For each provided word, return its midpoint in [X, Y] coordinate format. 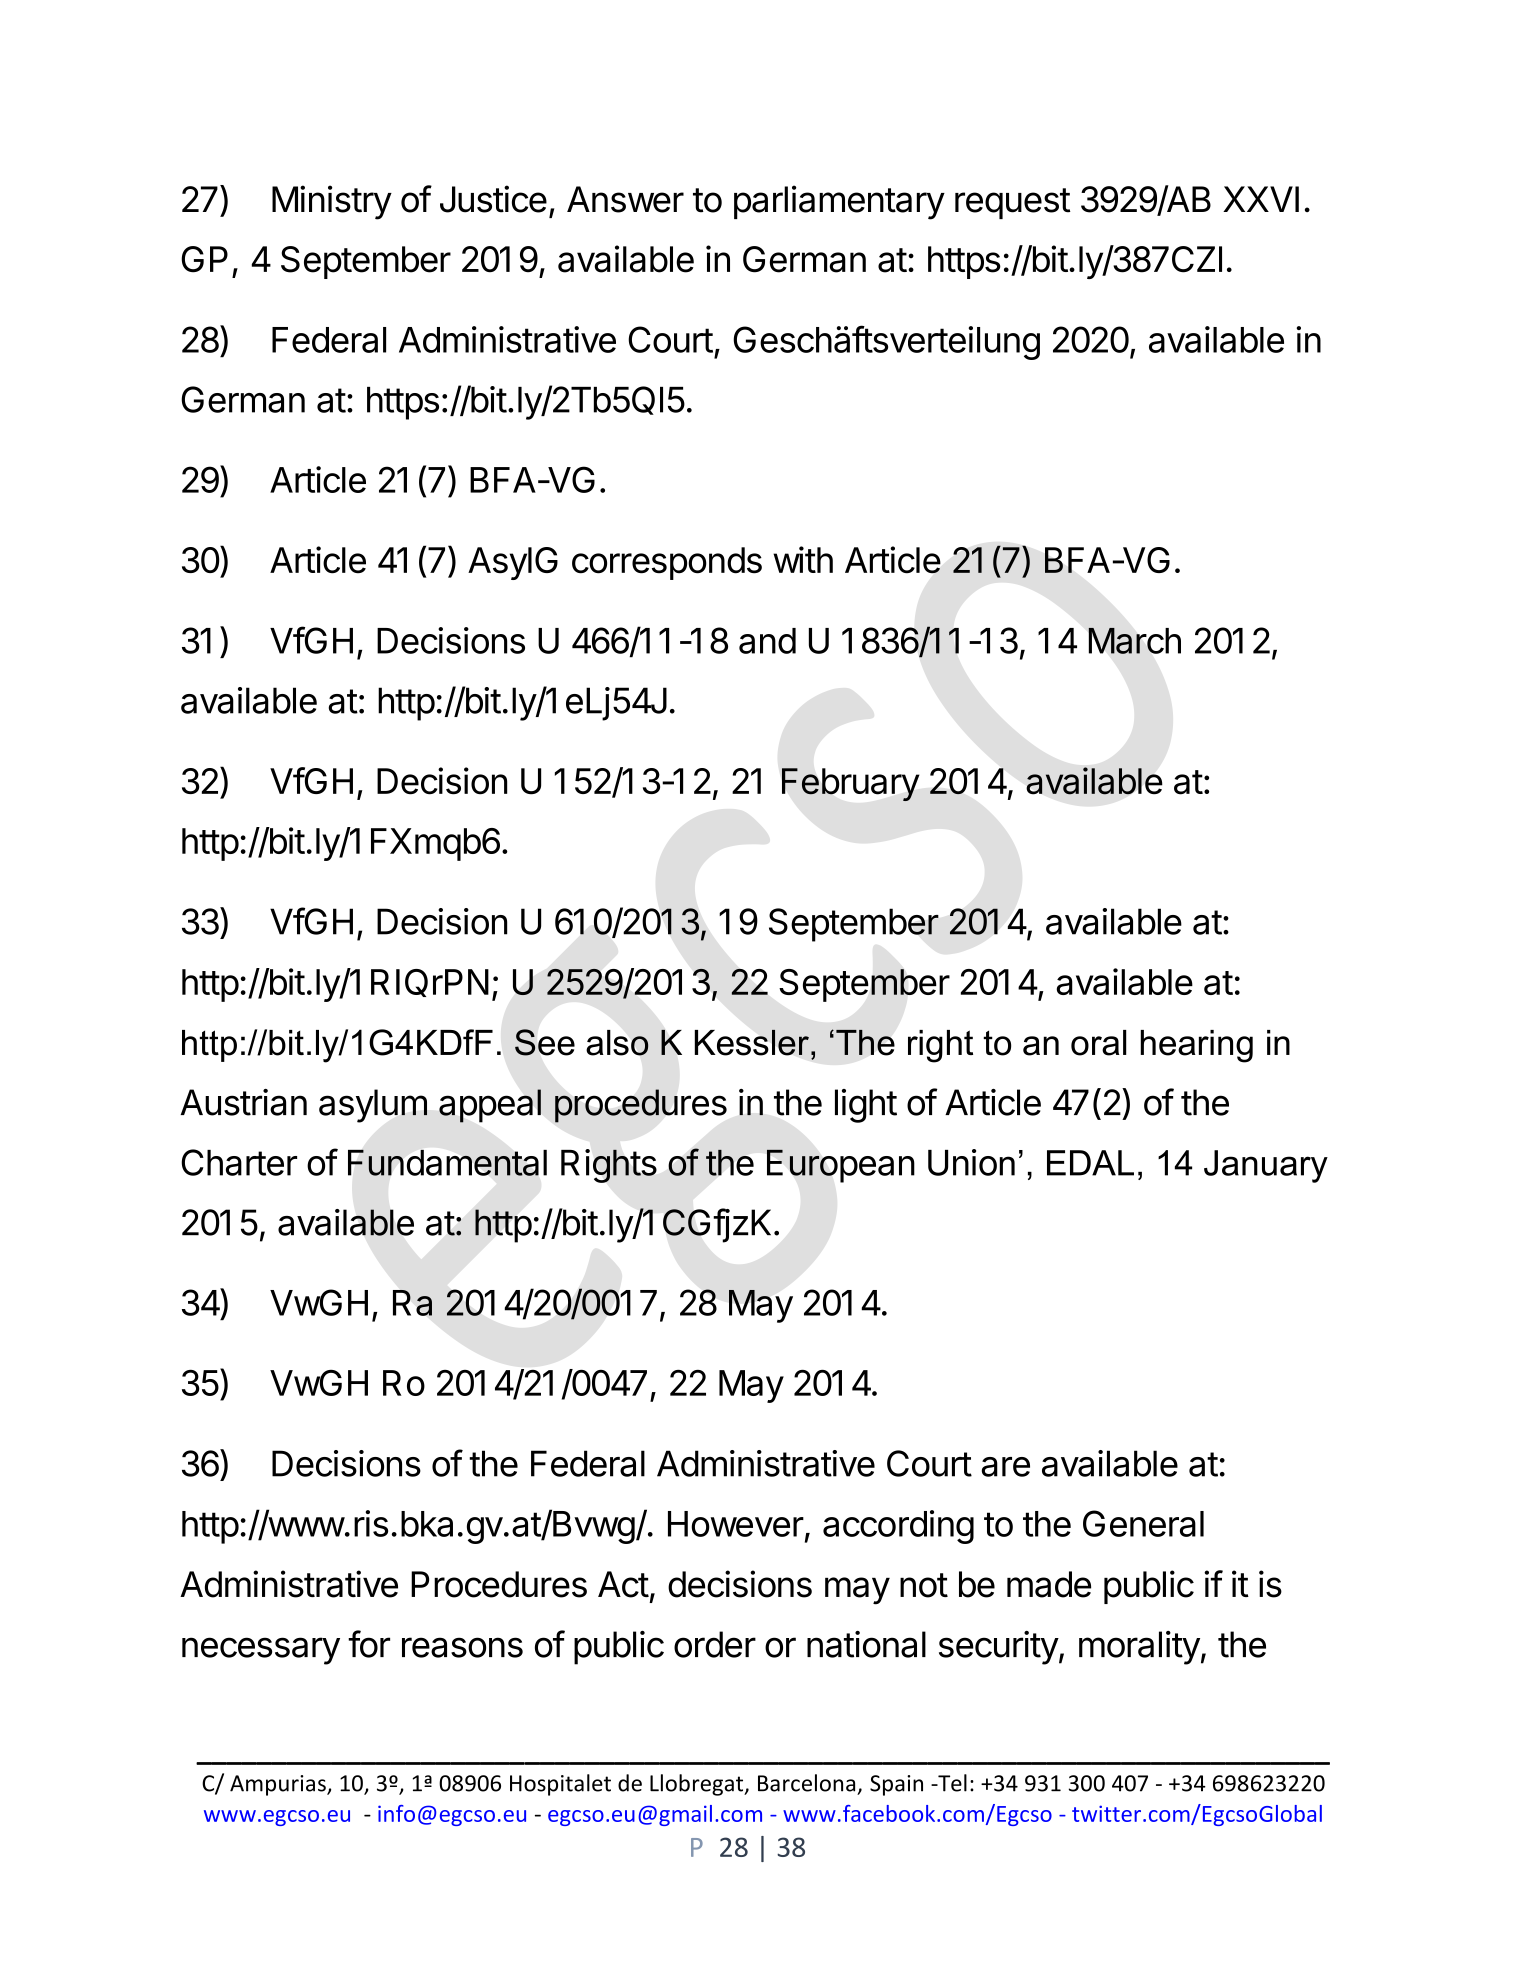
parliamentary [839, 202]
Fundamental [447, 1163]
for [369, 1644]
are [1005, 1467]
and [767, 641]
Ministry [332, 202]
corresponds [667, 563]
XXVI [1261, 199]
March [1134, 640]
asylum [373, 1106]
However [736, 1524]
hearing [1196, 1046]
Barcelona [806, 1783]
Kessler [752, 1042]
